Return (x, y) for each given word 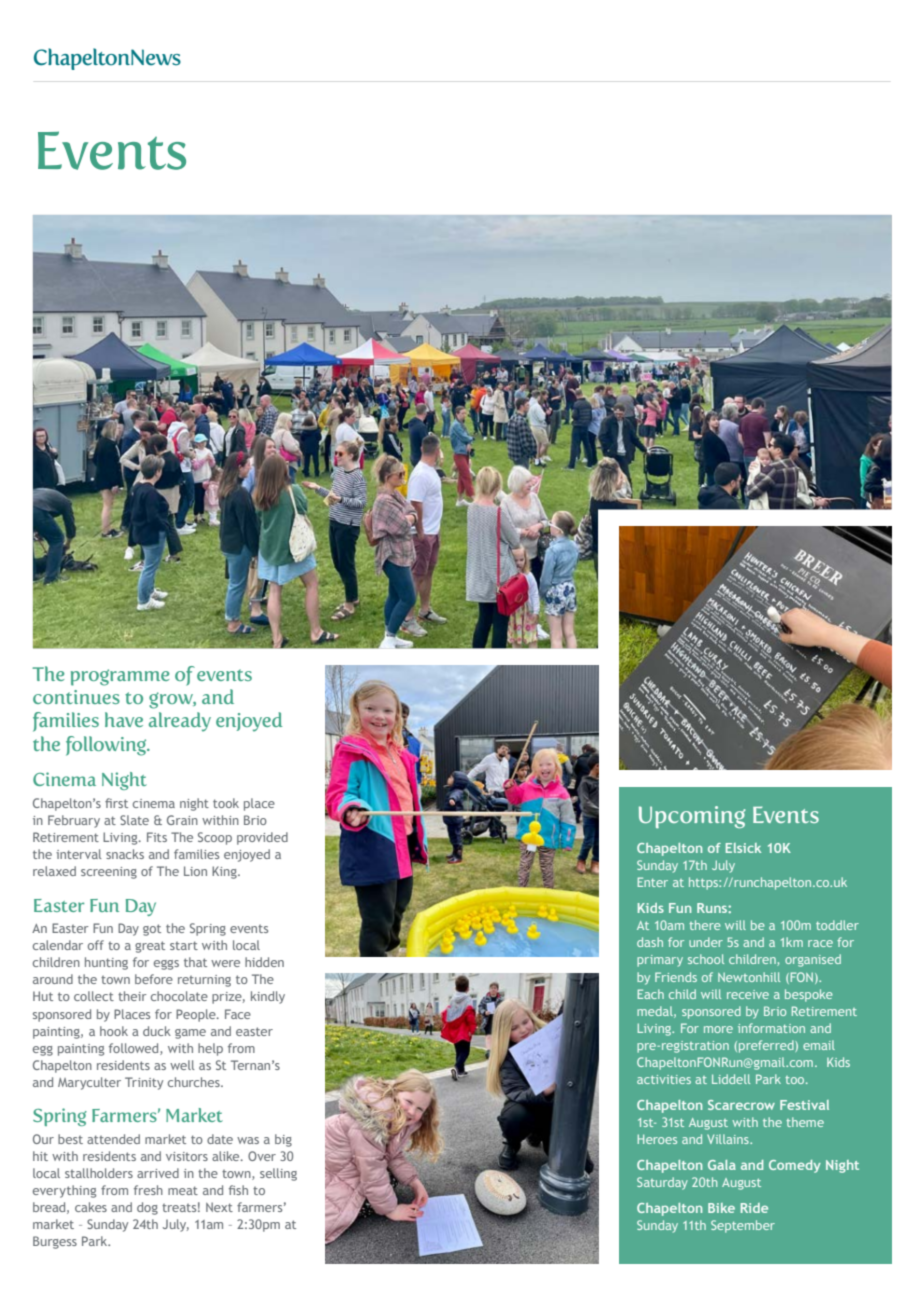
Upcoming (692, 817)
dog (147, 1208)
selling (278, 1174)
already (180, 722)
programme (120, 677)
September (743, 1226)
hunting (106, 963)
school (706, 959)
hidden (264, 962)
